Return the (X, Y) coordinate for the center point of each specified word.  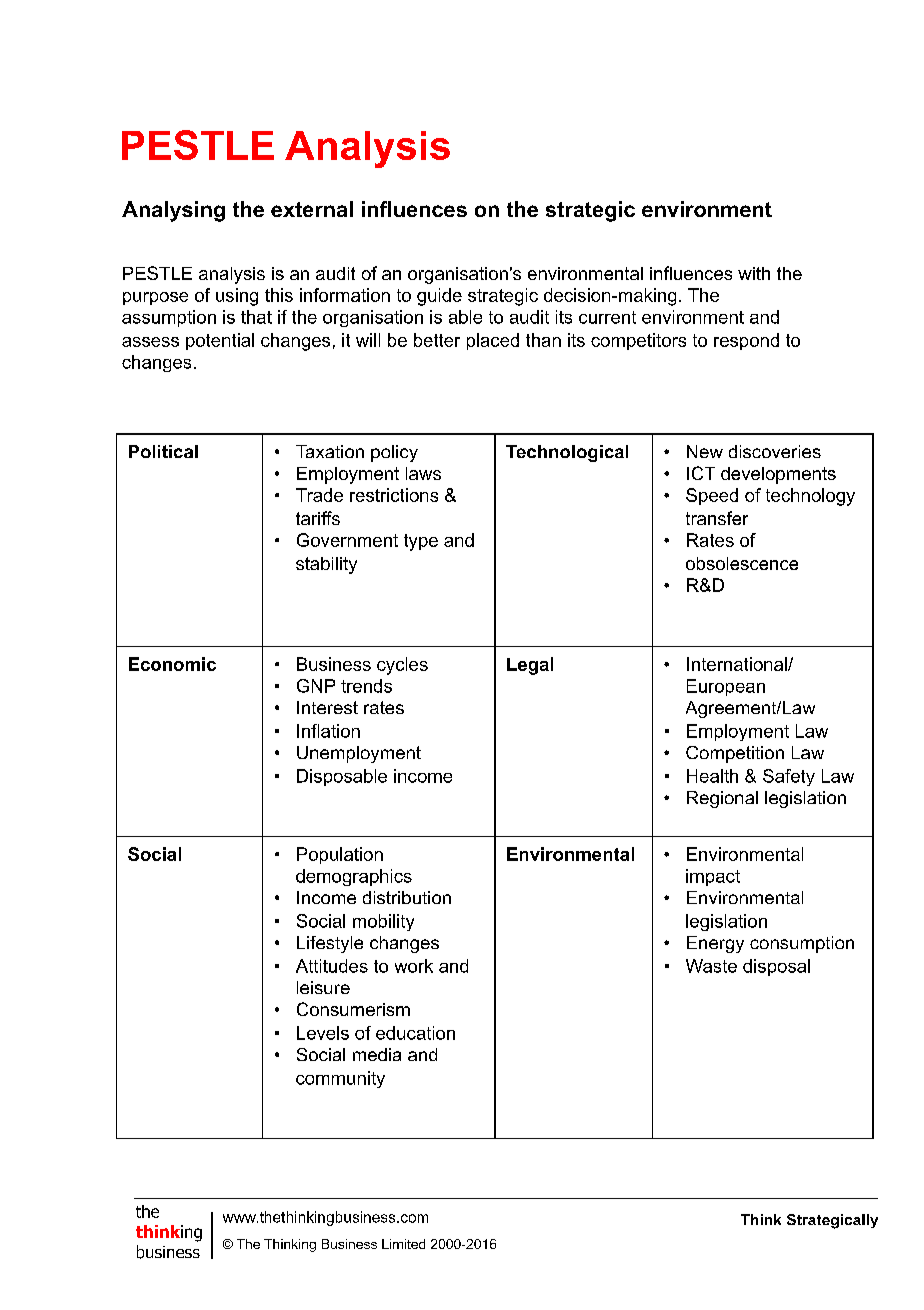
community (340, 1079)
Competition (735, 754)
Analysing (173, 211)
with (754, 273)
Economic (172, 664)
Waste (711, 966)
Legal (530, 666)
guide (439, 297)
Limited (403, 1244)
